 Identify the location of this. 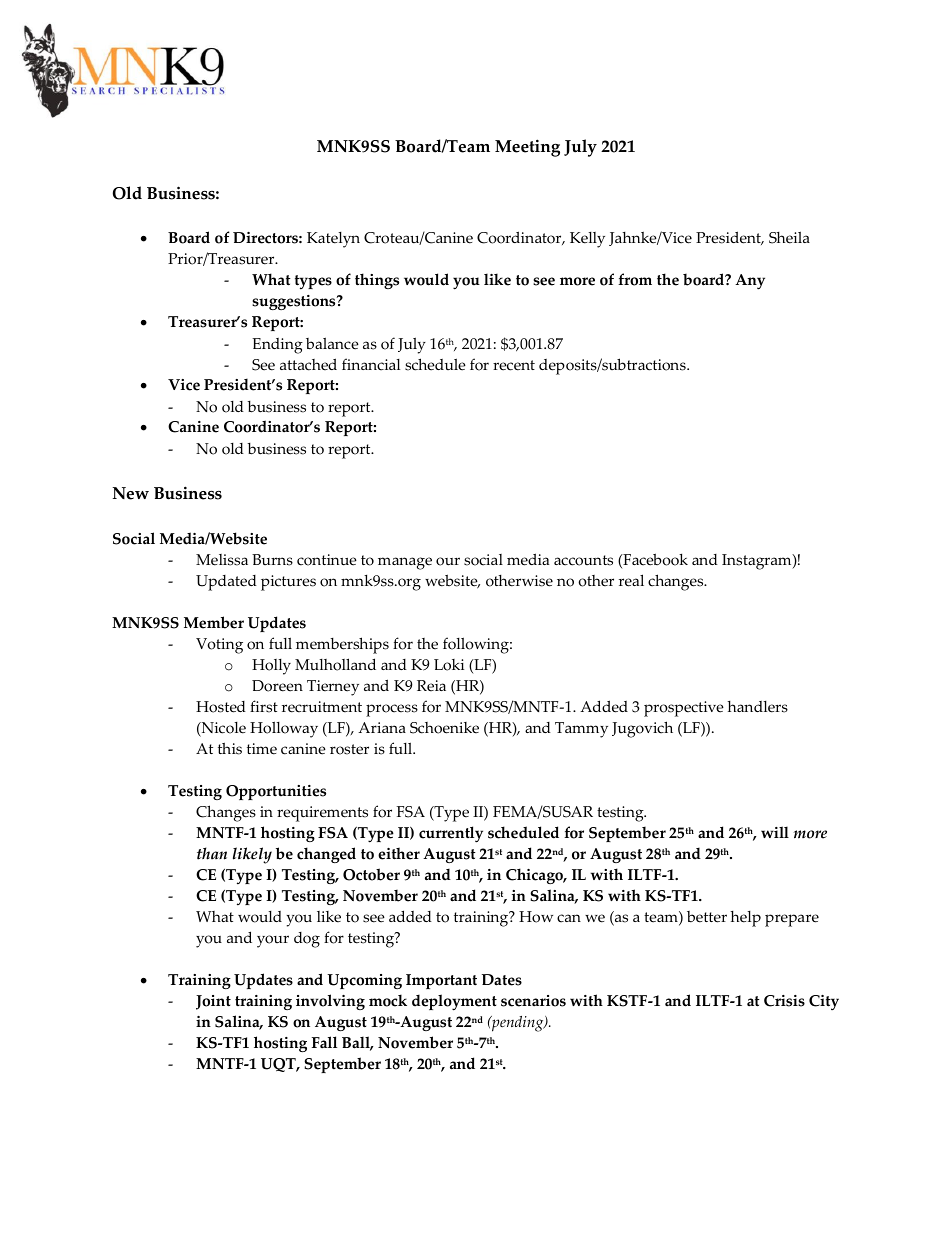
(230, 748).
